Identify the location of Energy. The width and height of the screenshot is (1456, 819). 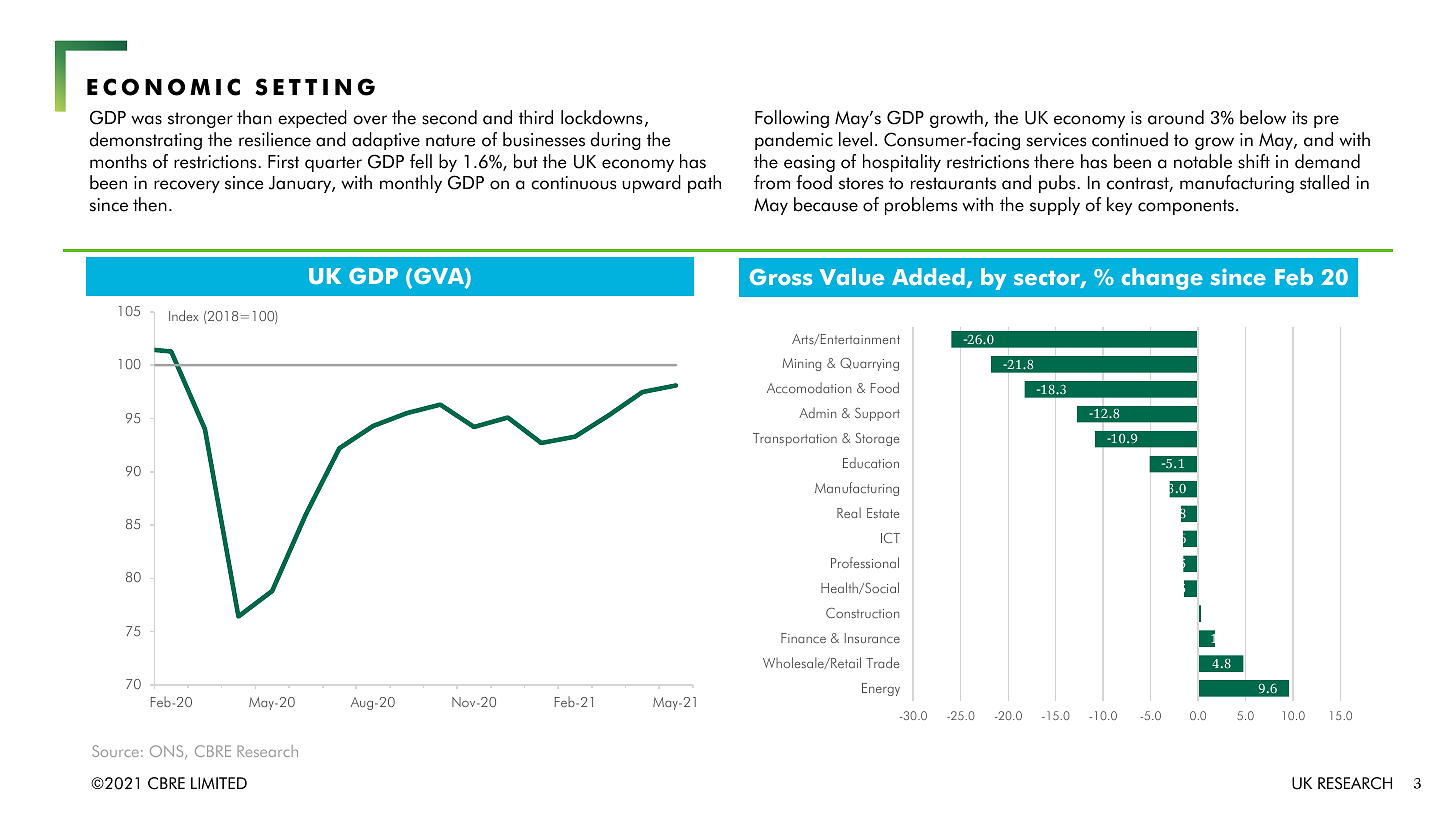
(881, 689).
